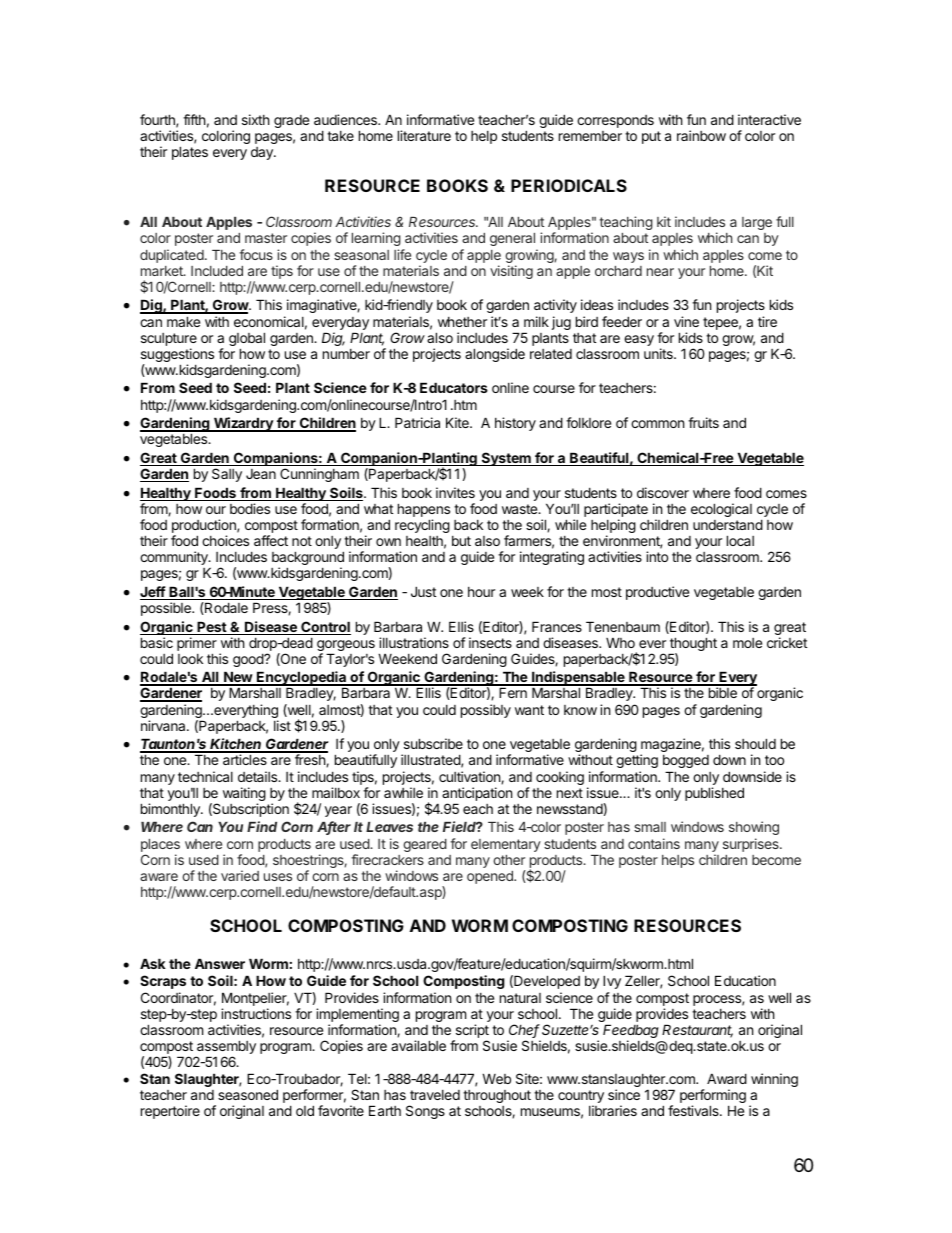 The width and height of the page is (952, 1233). What do you see at coordinates (248, 1094) in the page?
I see `seasoned` at bounding box center [248, 1094].
